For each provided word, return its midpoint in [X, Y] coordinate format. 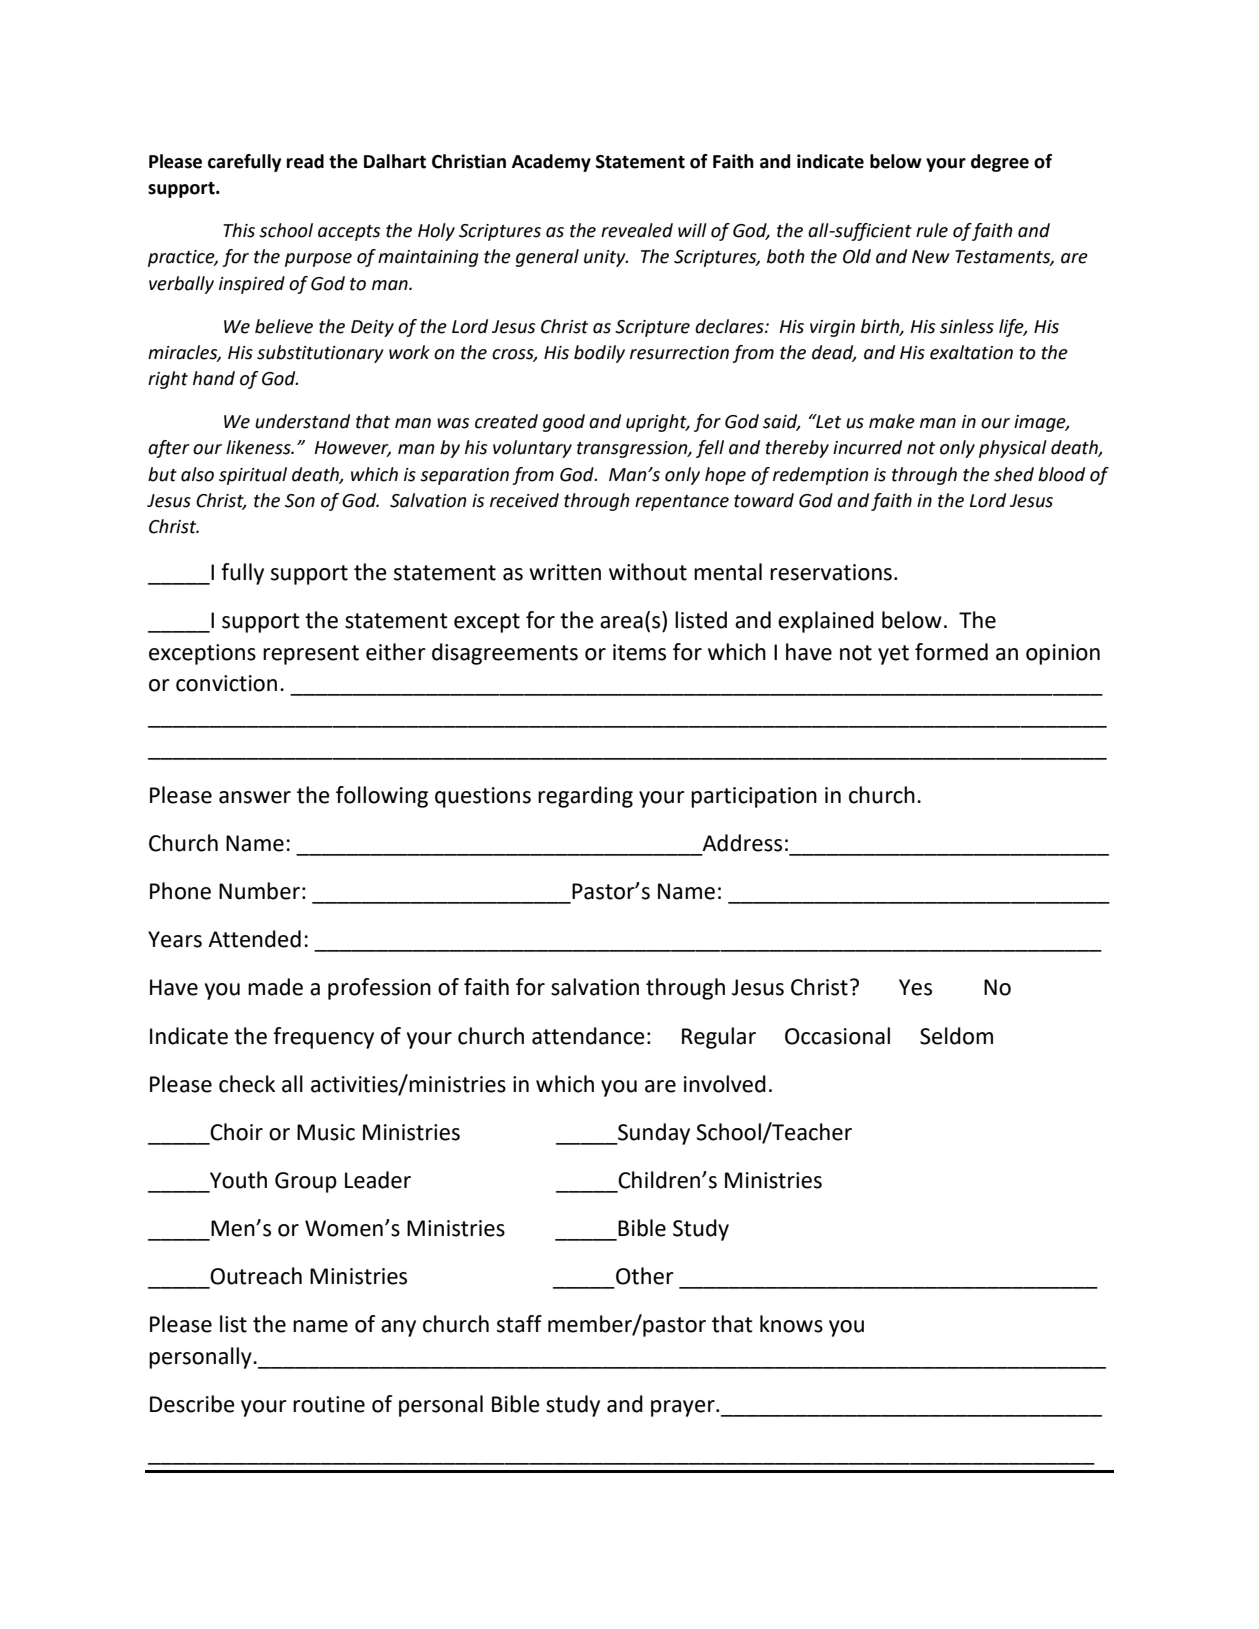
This [239, 230]
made [275, 987]
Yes [915, 987]
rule [932, 230]
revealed [637, 230]
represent [311, 655]
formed [951, 652]
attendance [588, 1036]
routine [329, 1404]
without [648, 572]
